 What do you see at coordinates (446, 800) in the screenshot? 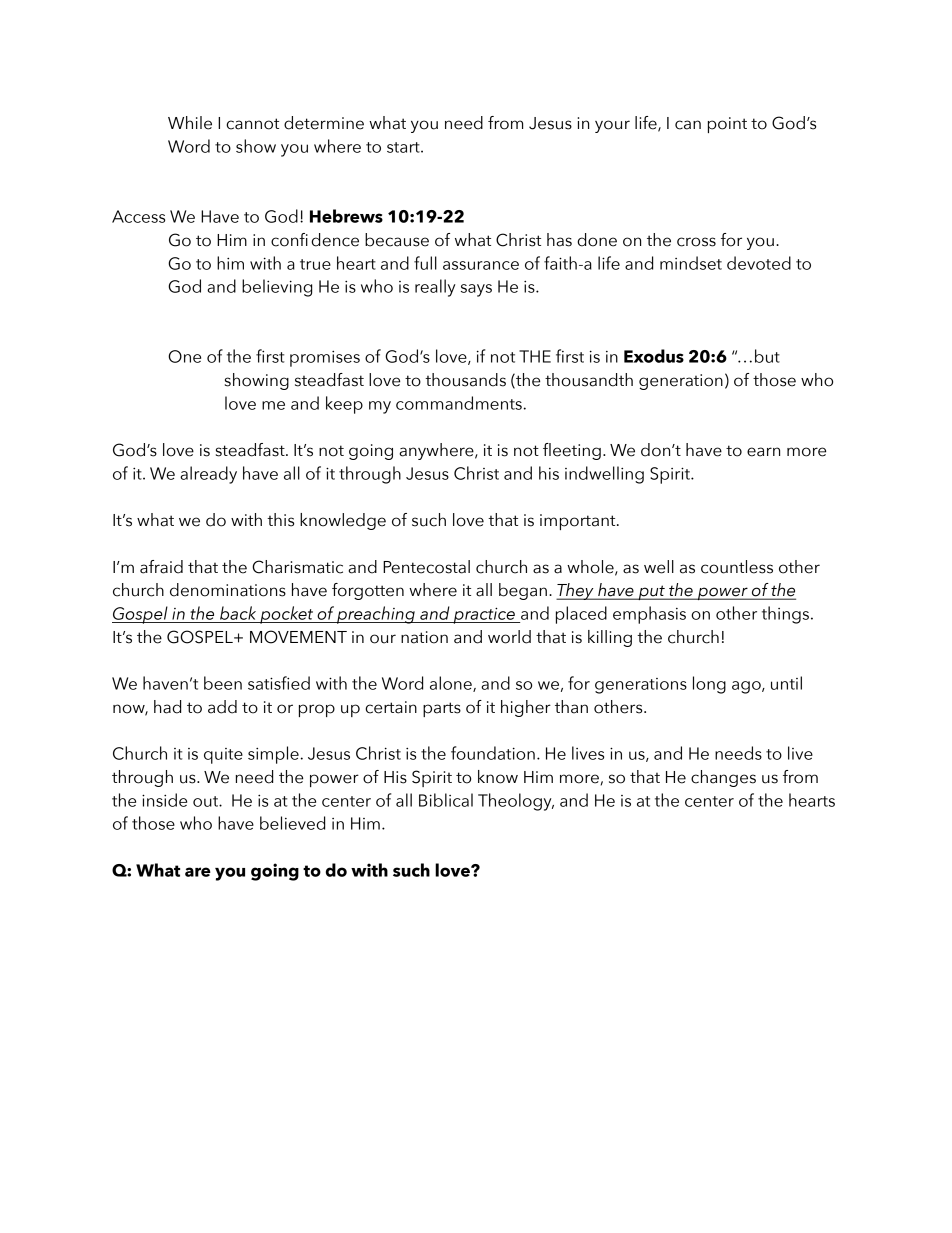
I see `Biblical` at bounding box center [446, 800].
